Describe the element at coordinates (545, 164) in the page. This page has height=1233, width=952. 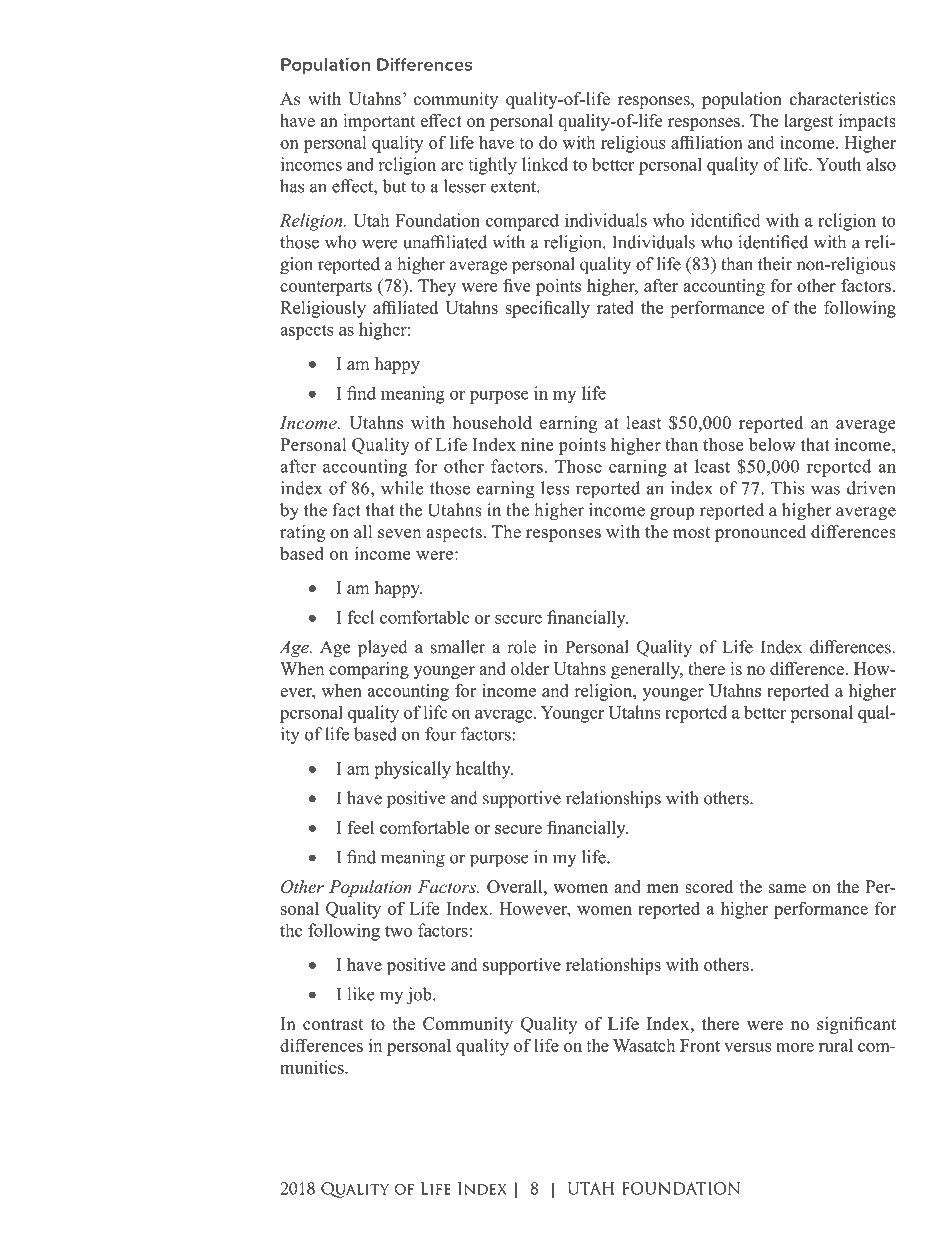
I see `linked` at that location.
